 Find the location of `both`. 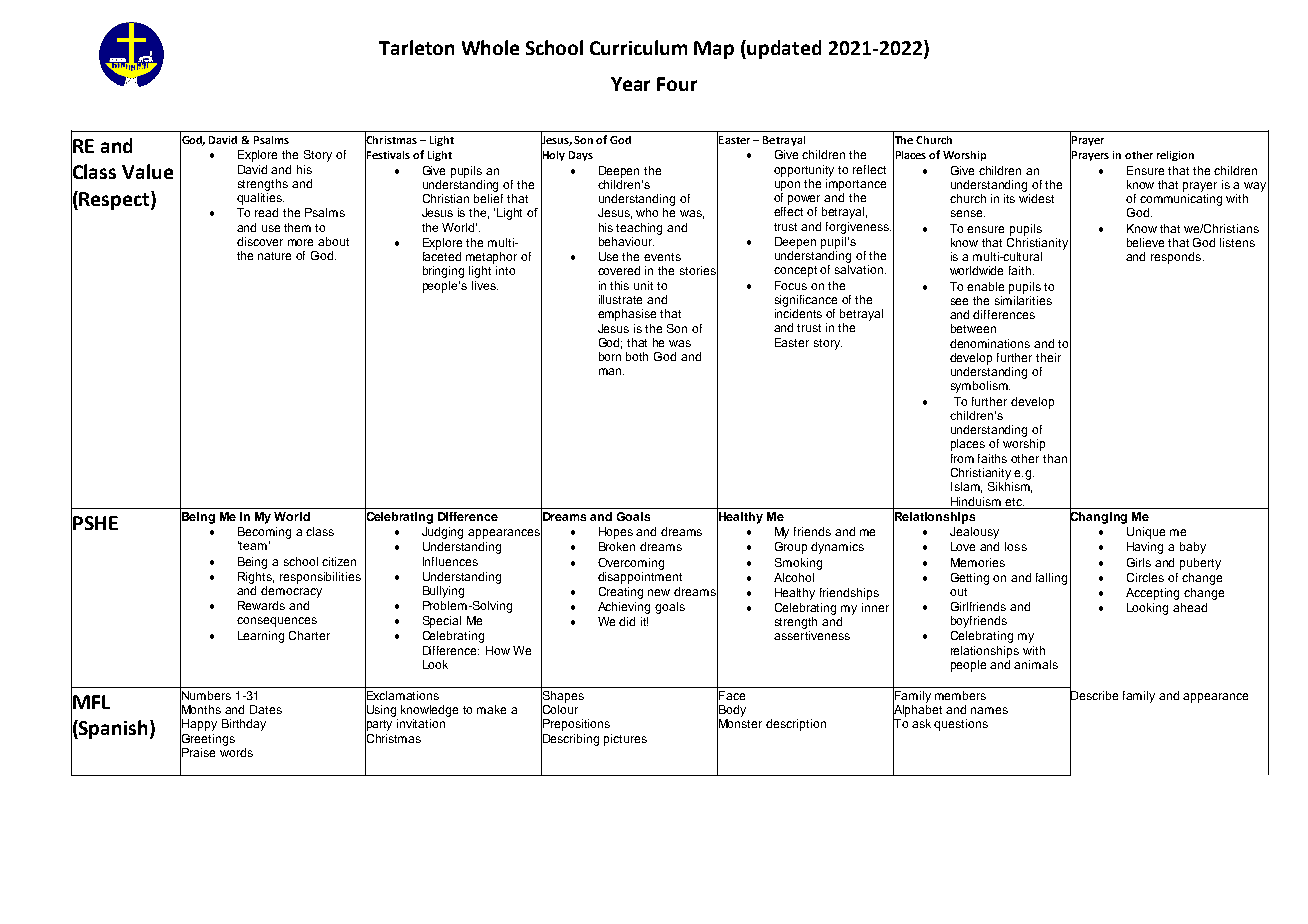

both is located at coordinates (637, 356).
